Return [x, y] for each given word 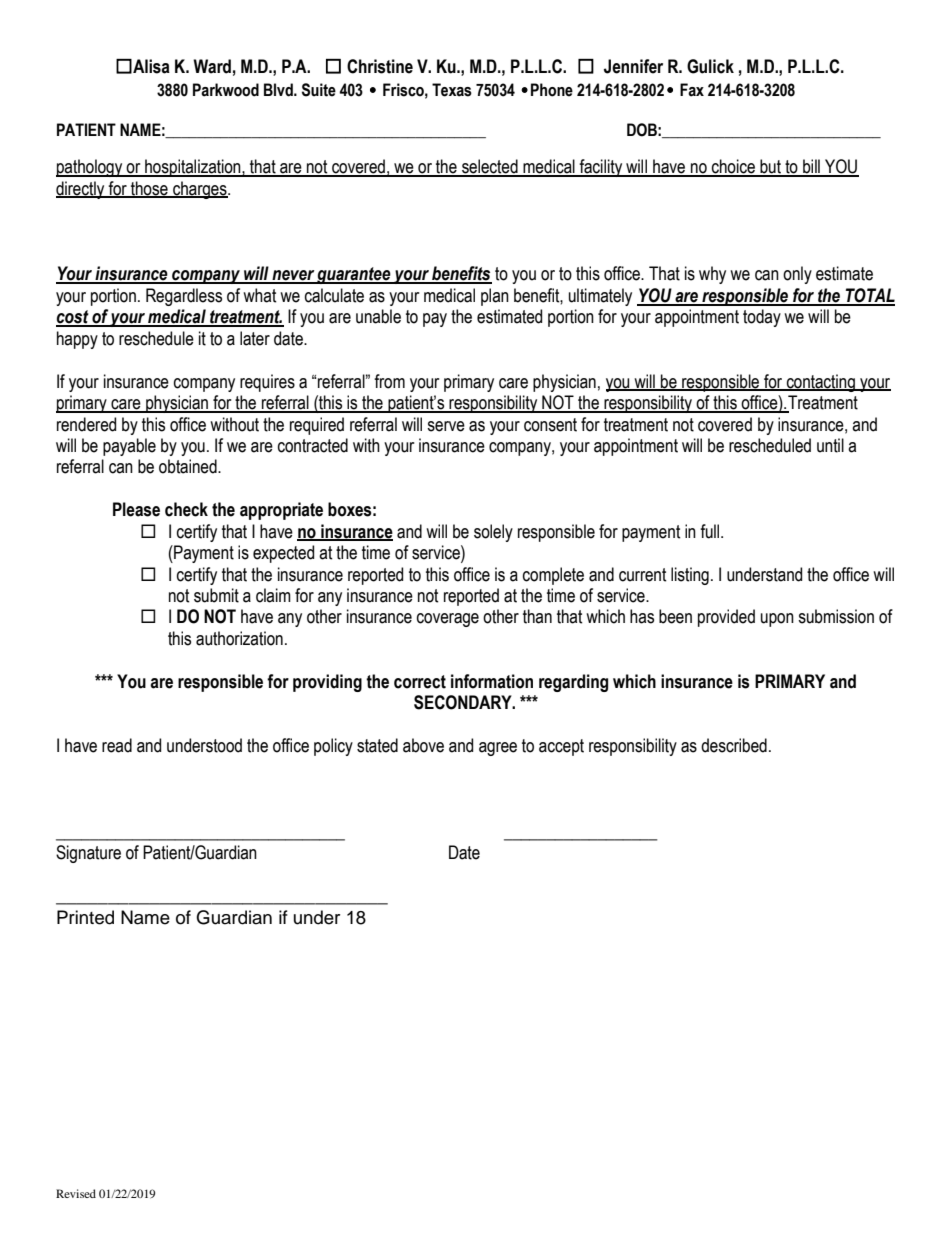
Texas [452, 90]
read [117, 745]
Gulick [710, 66]
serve [446, 426]
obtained [189, 466]
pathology [90, 168]
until [830, 445]
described [734, 745]
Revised [76, 1193]
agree [498, 749]
